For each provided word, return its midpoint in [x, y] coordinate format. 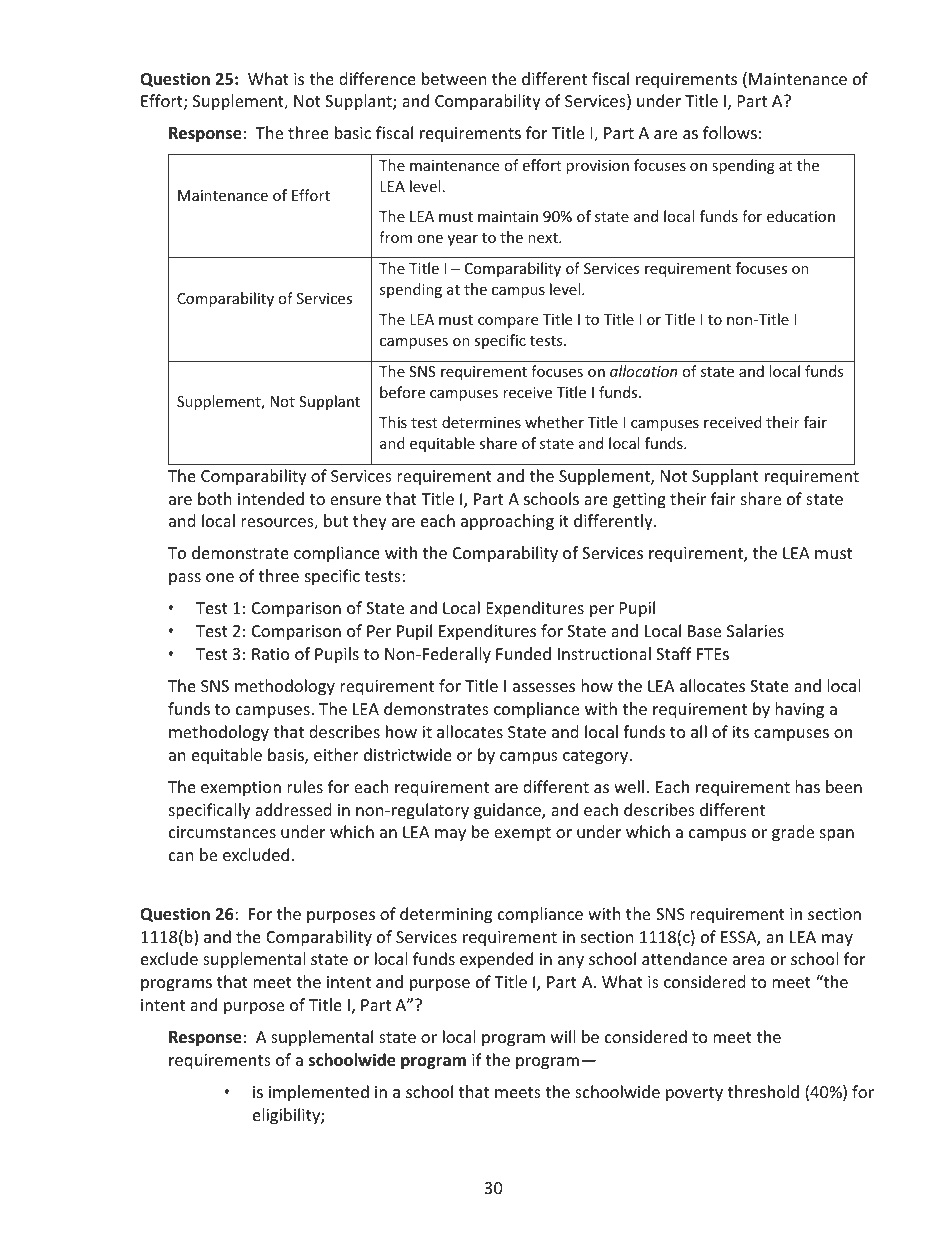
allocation [643, 371]
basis [287, 756]
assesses [544, 687]
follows [730, 132]
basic [353, 132]
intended [271, 498]
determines [481, 422]
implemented [319, 1093]
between [454, 78]
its [740, 732]
